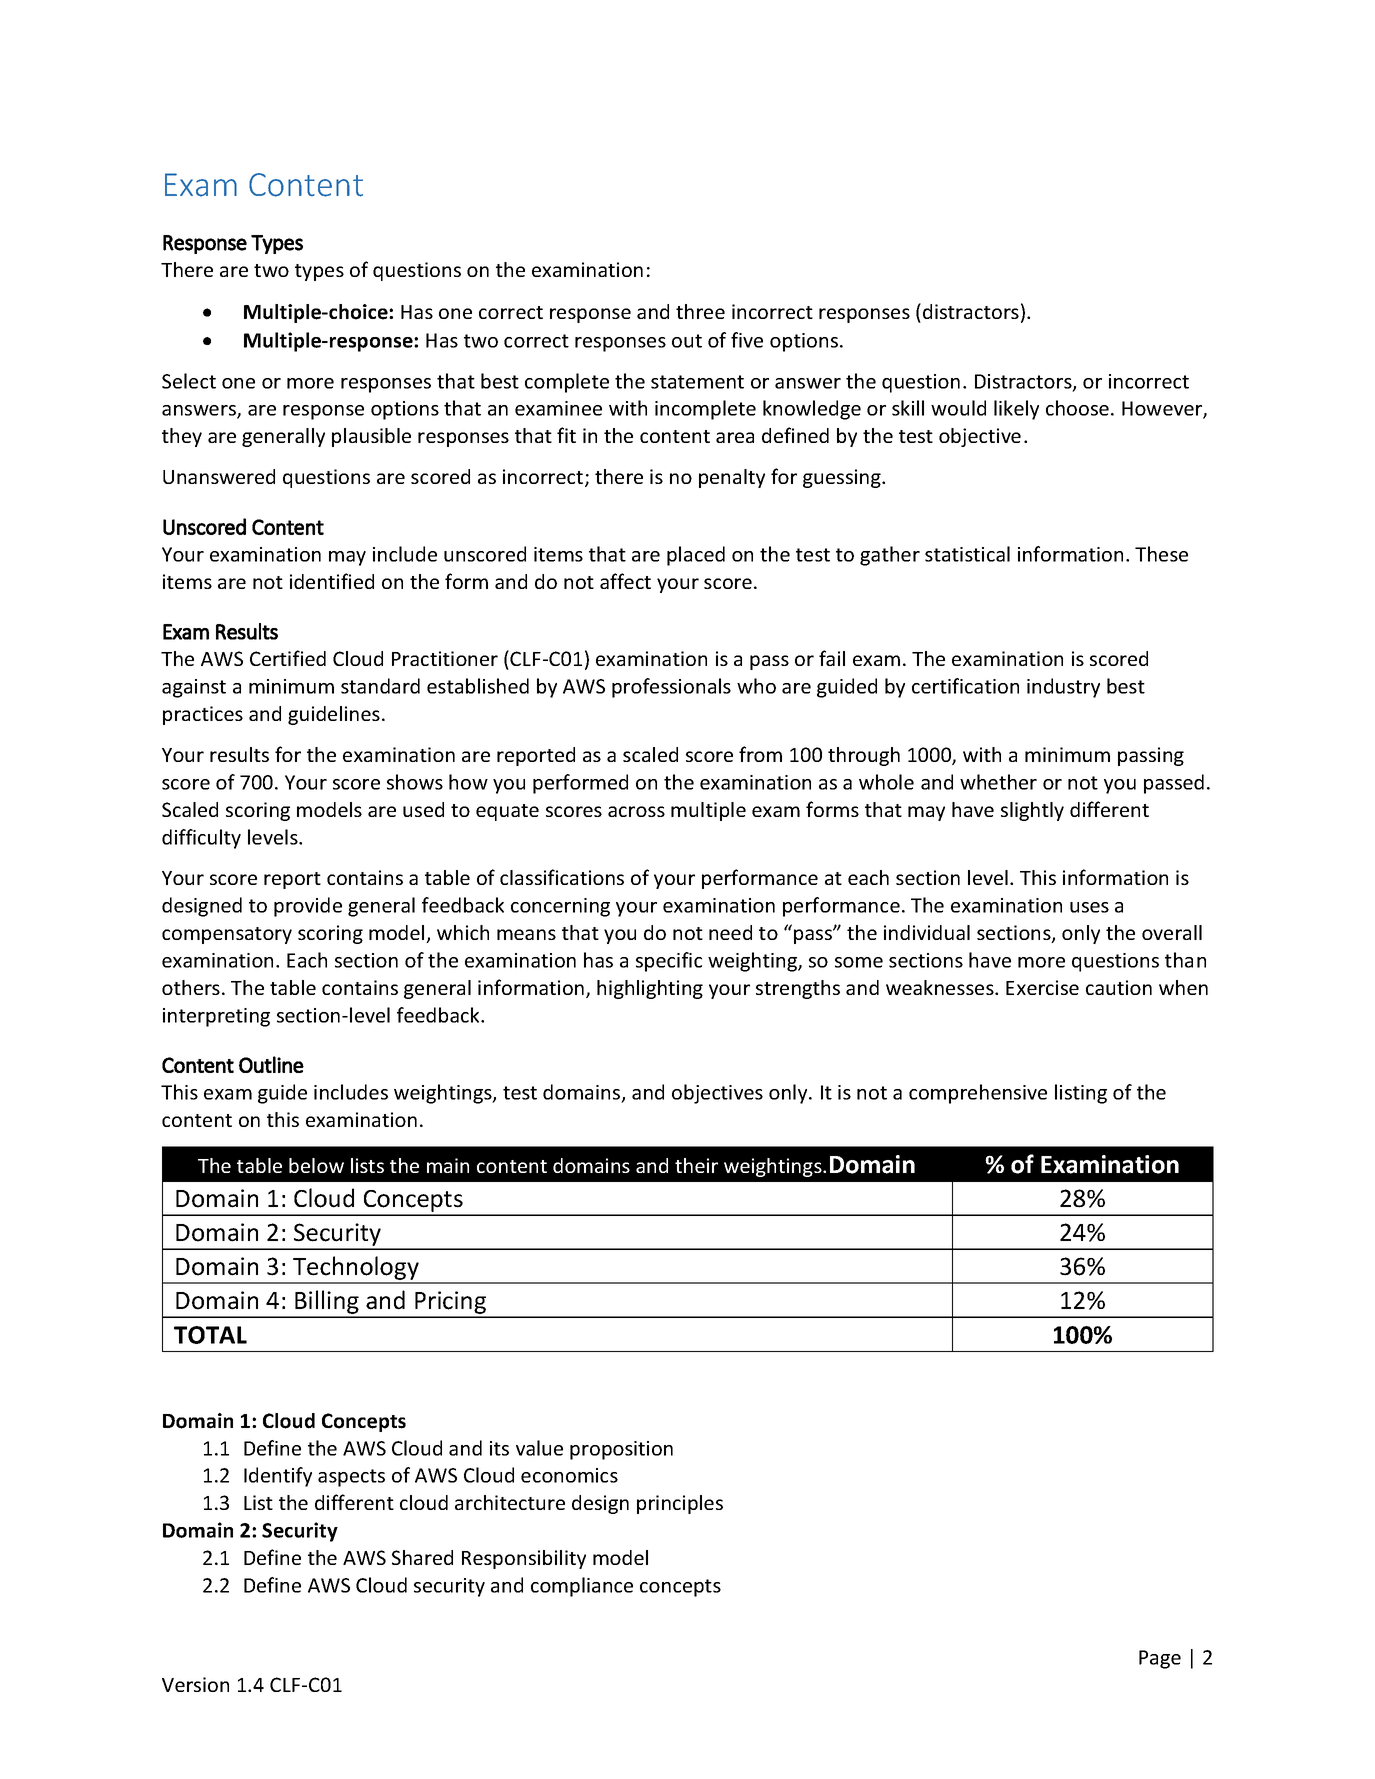 Image resolution: width=1375 pixels, height=1779 pixels. Describe the element at coordinates (1077, 408) in the screenshot. I see `choose` at that location.
